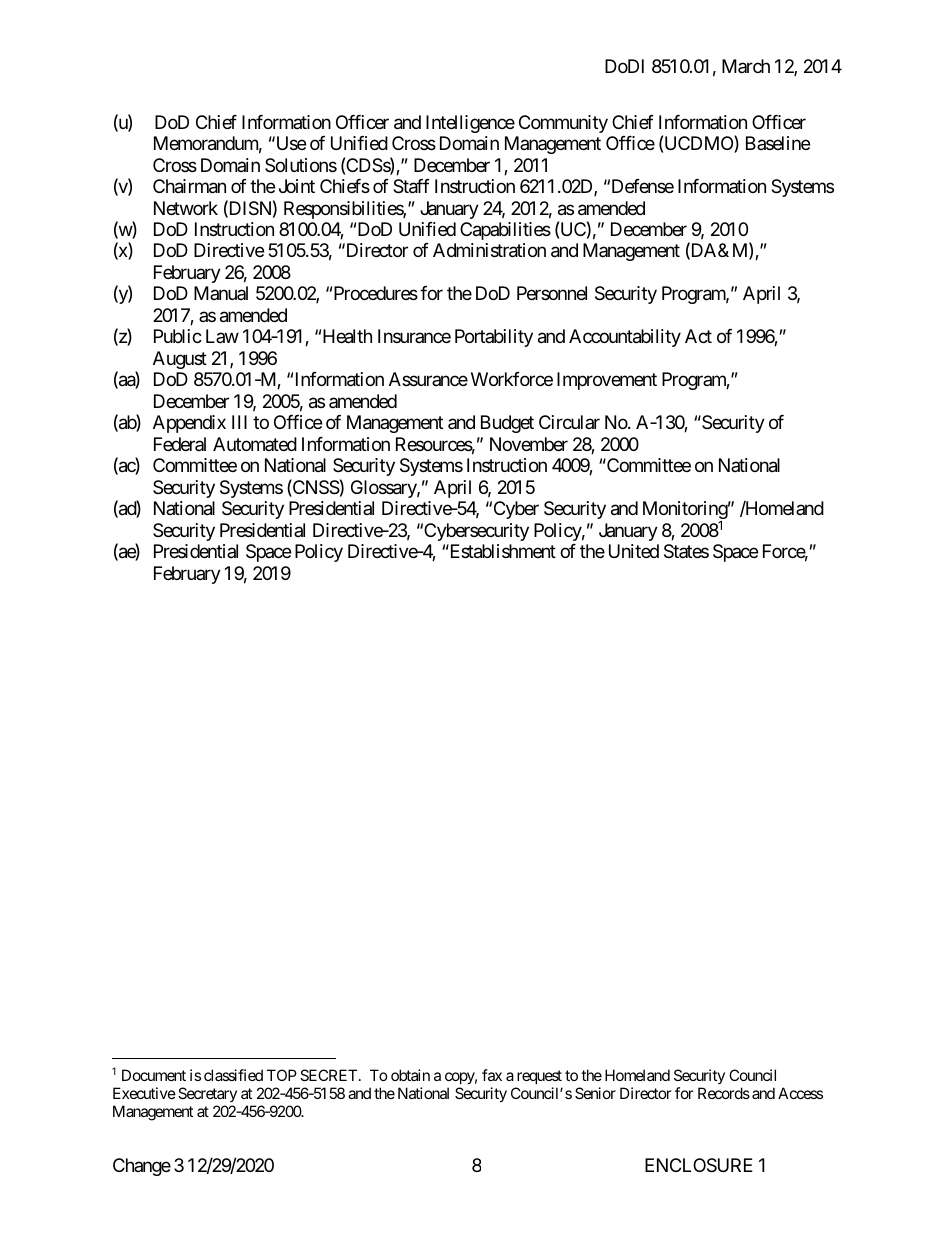 The height and width of the screenshot is (1233, 952). I want to click on March, so click(746, 66).
